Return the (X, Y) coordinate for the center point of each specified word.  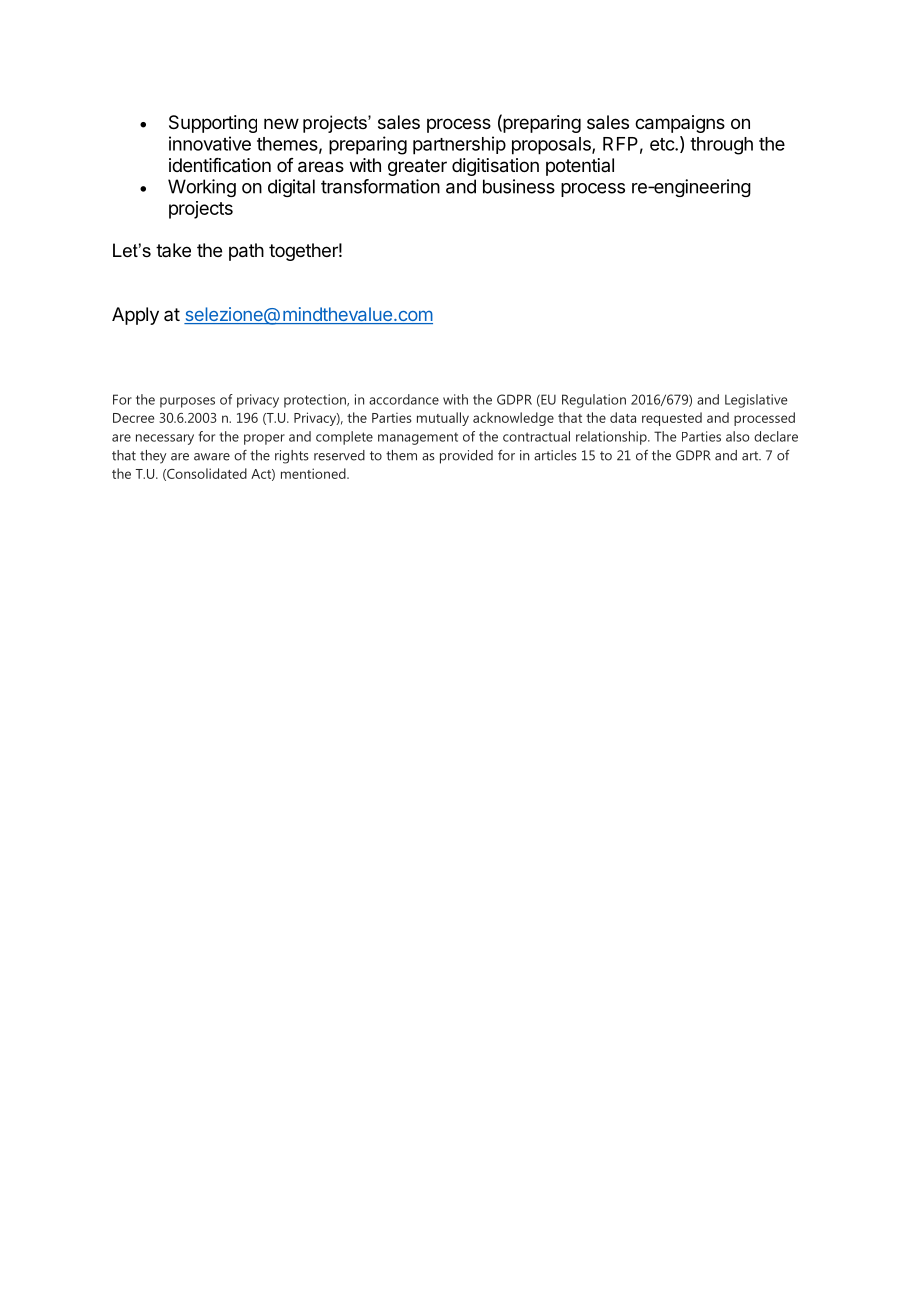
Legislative (756, 401)
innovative (210, 143)
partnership (459, 145)
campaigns (680, 124)
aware (212, 457)
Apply (135, 316)
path (246, 252)
